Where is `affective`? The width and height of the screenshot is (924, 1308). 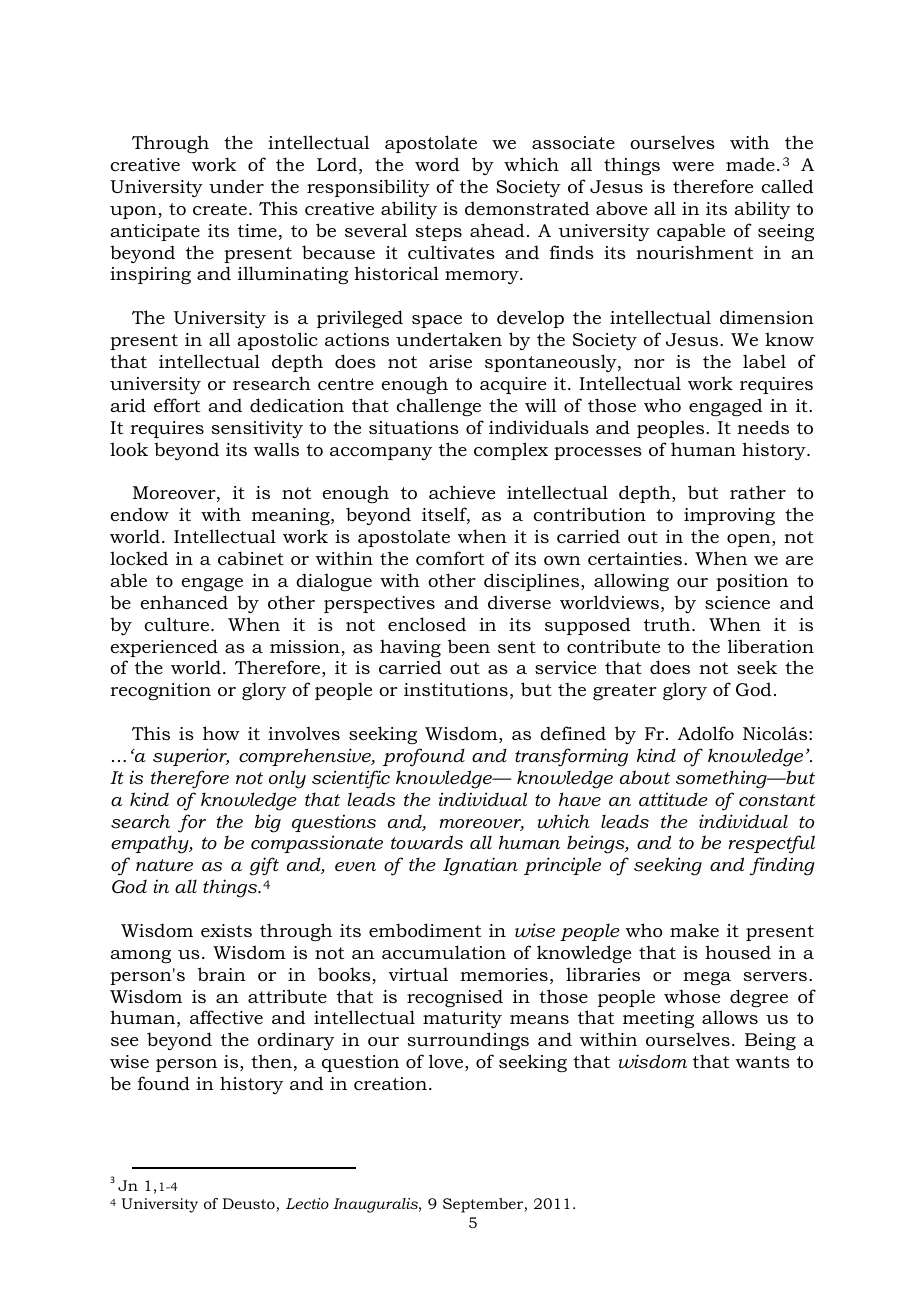
affective is located at coordinates (226, 1017).
